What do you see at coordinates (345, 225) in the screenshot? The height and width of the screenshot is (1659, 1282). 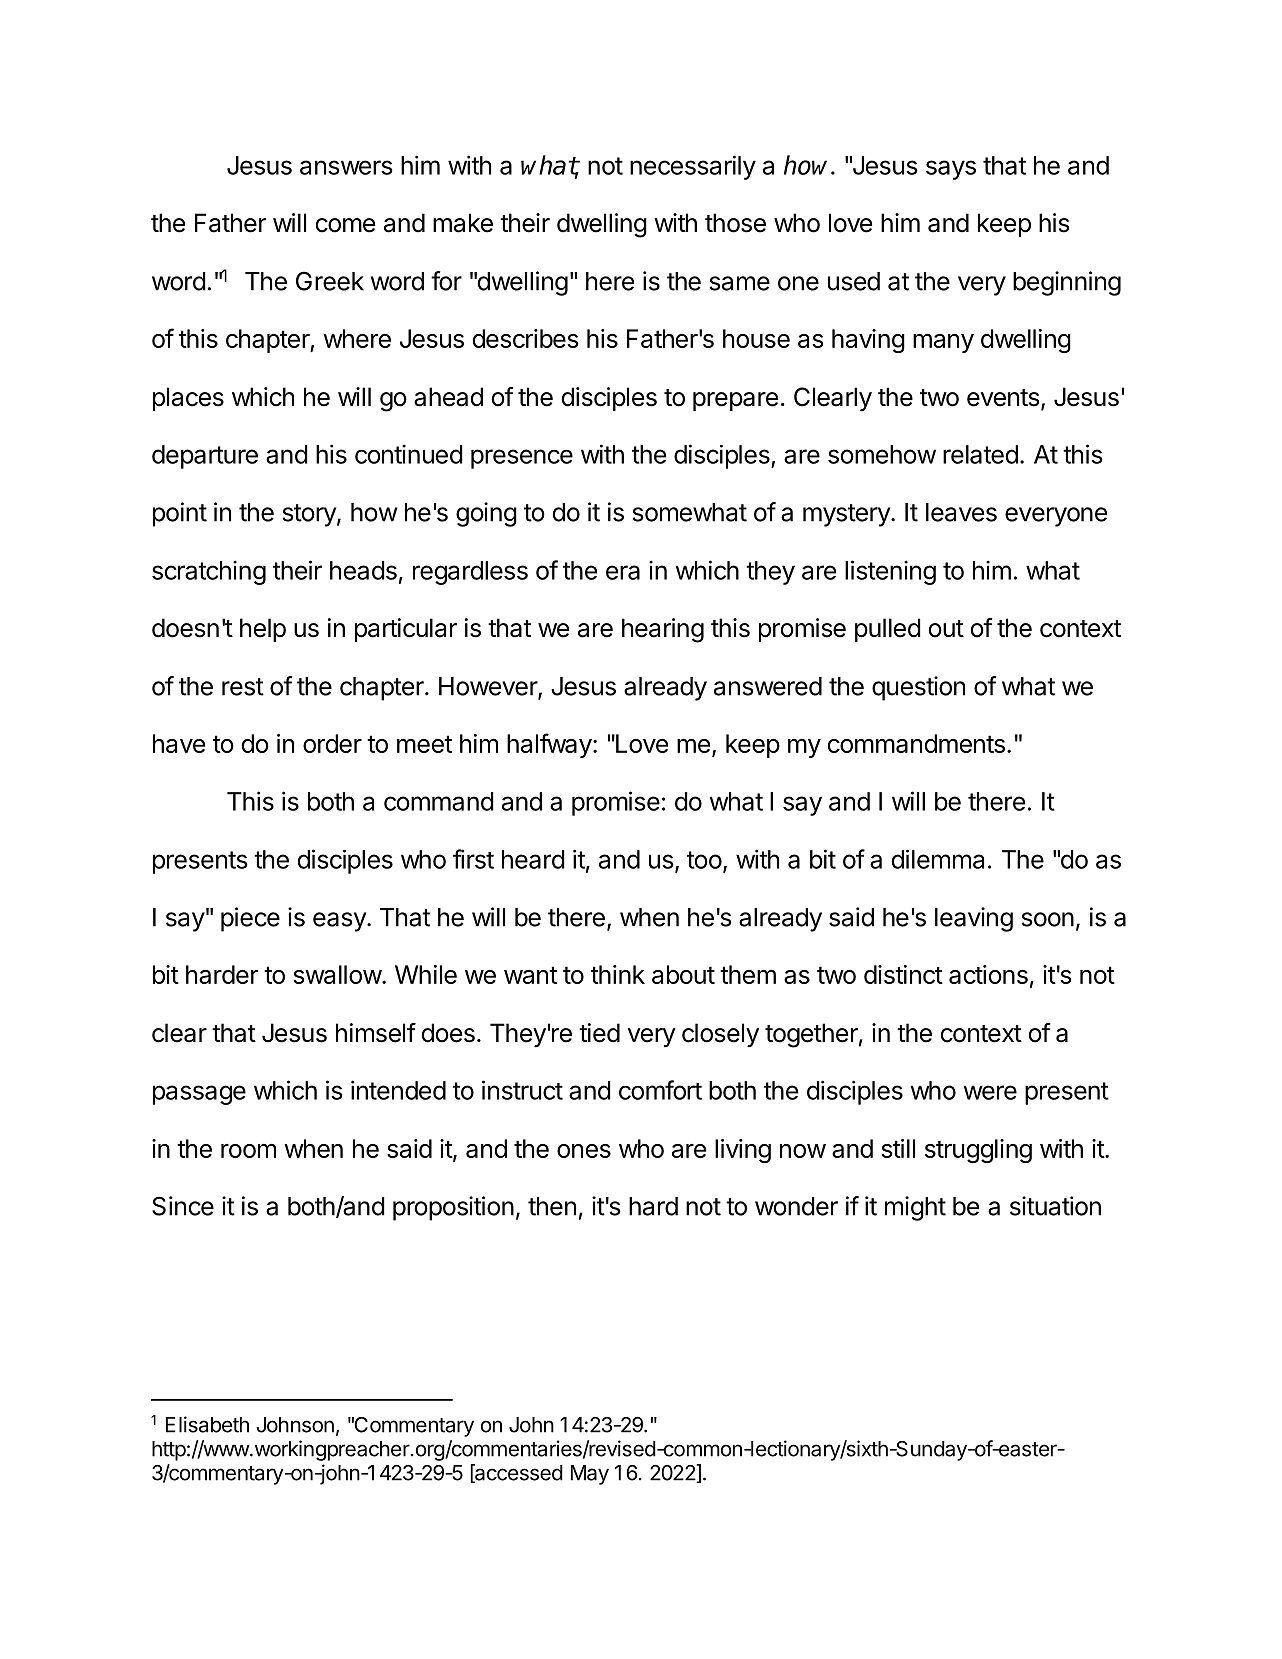 I see `come` at bounding box center [345, 225].
